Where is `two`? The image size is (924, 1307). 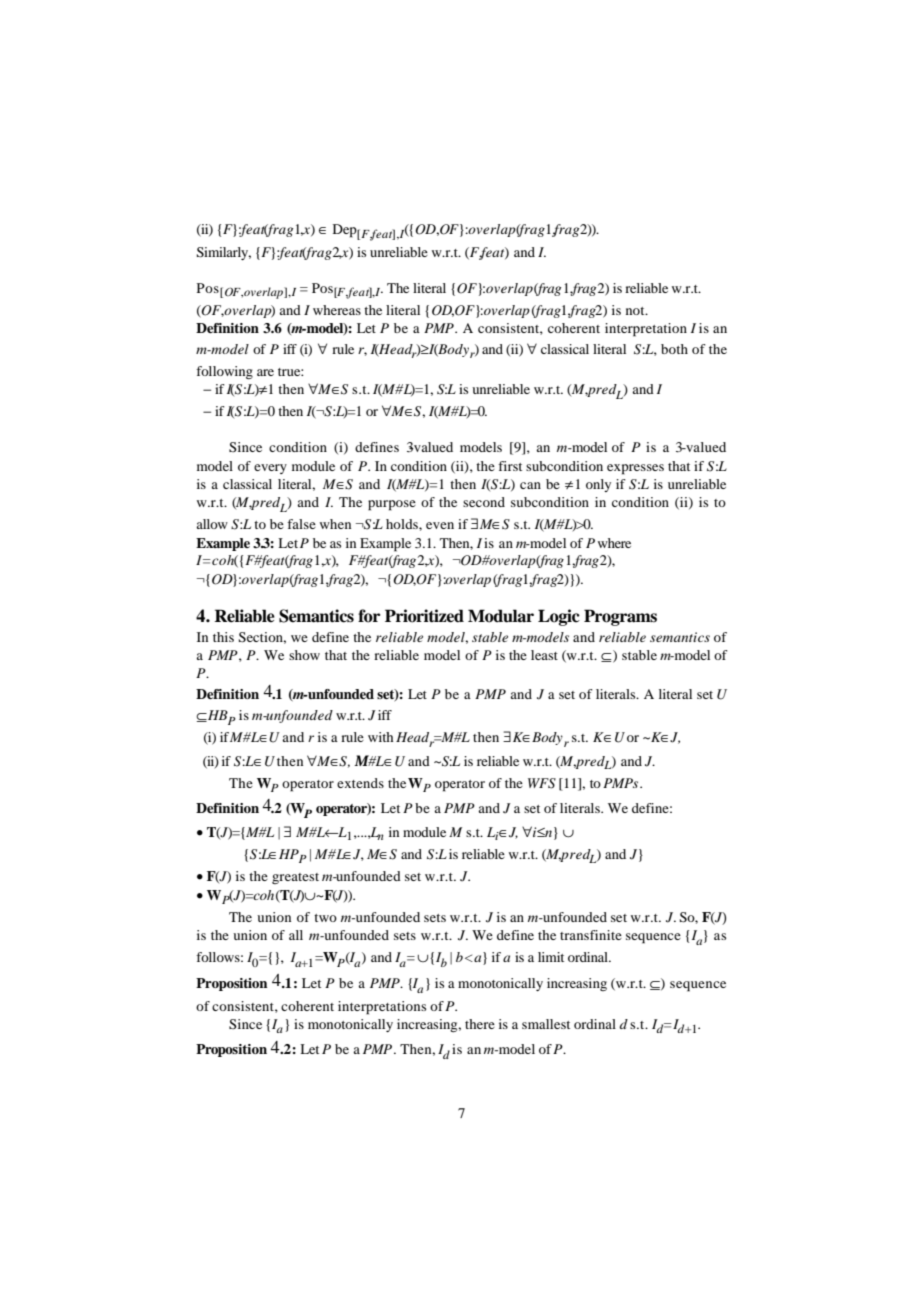
two is located at coordinates (325, 918).
